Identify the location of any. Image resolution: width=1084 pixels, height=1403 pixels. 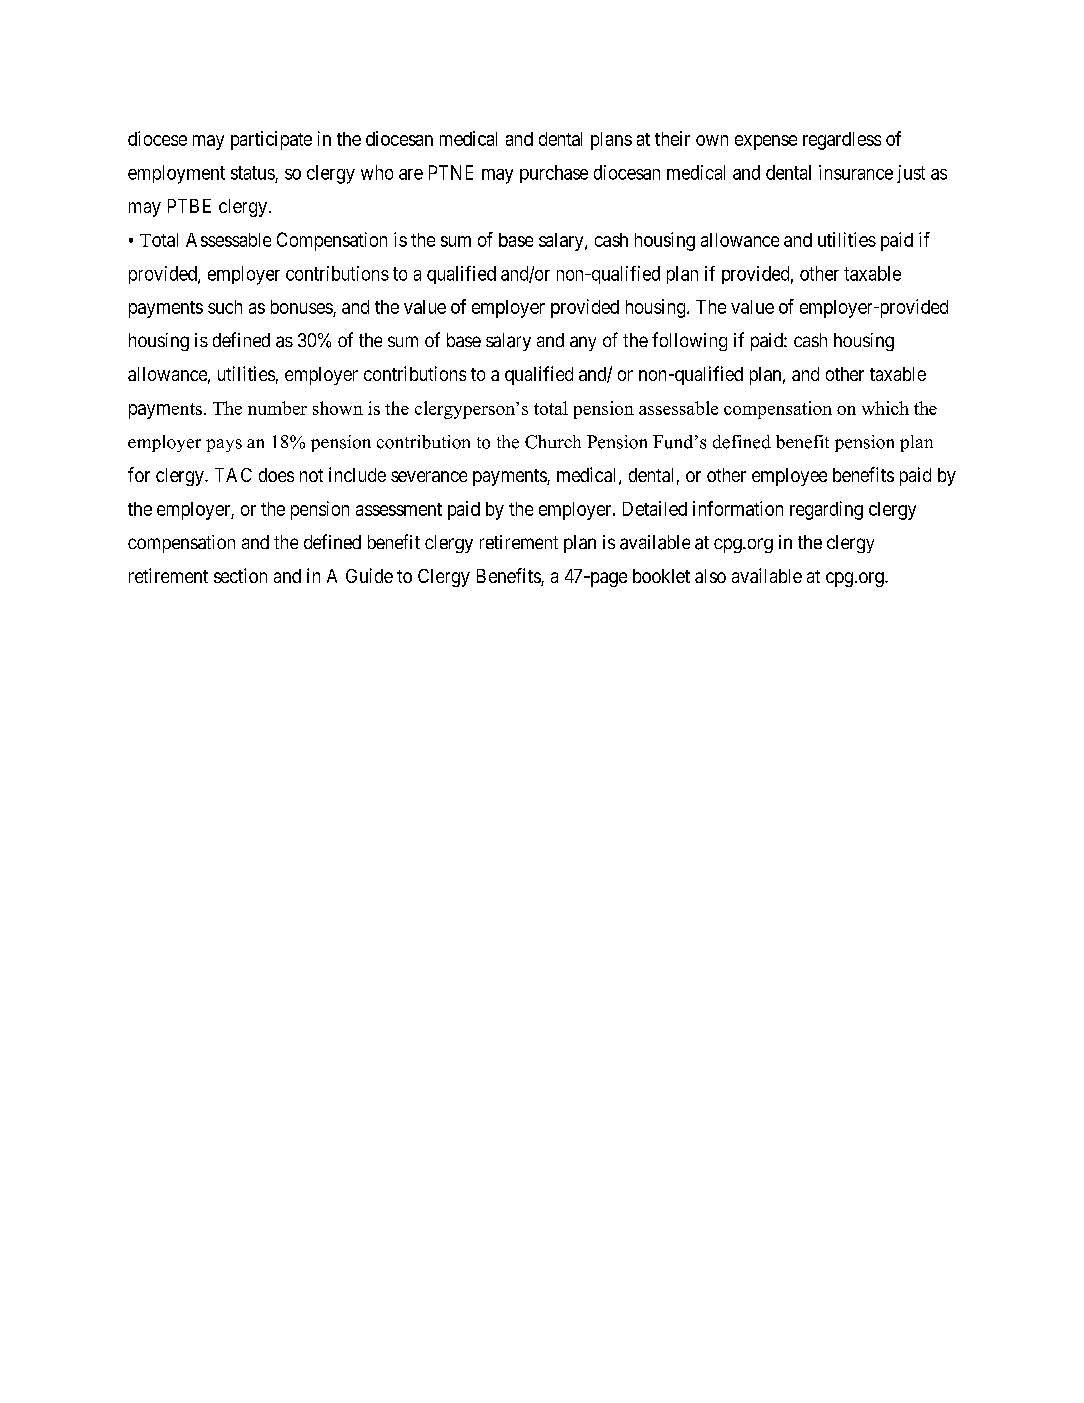
(583, 343).
